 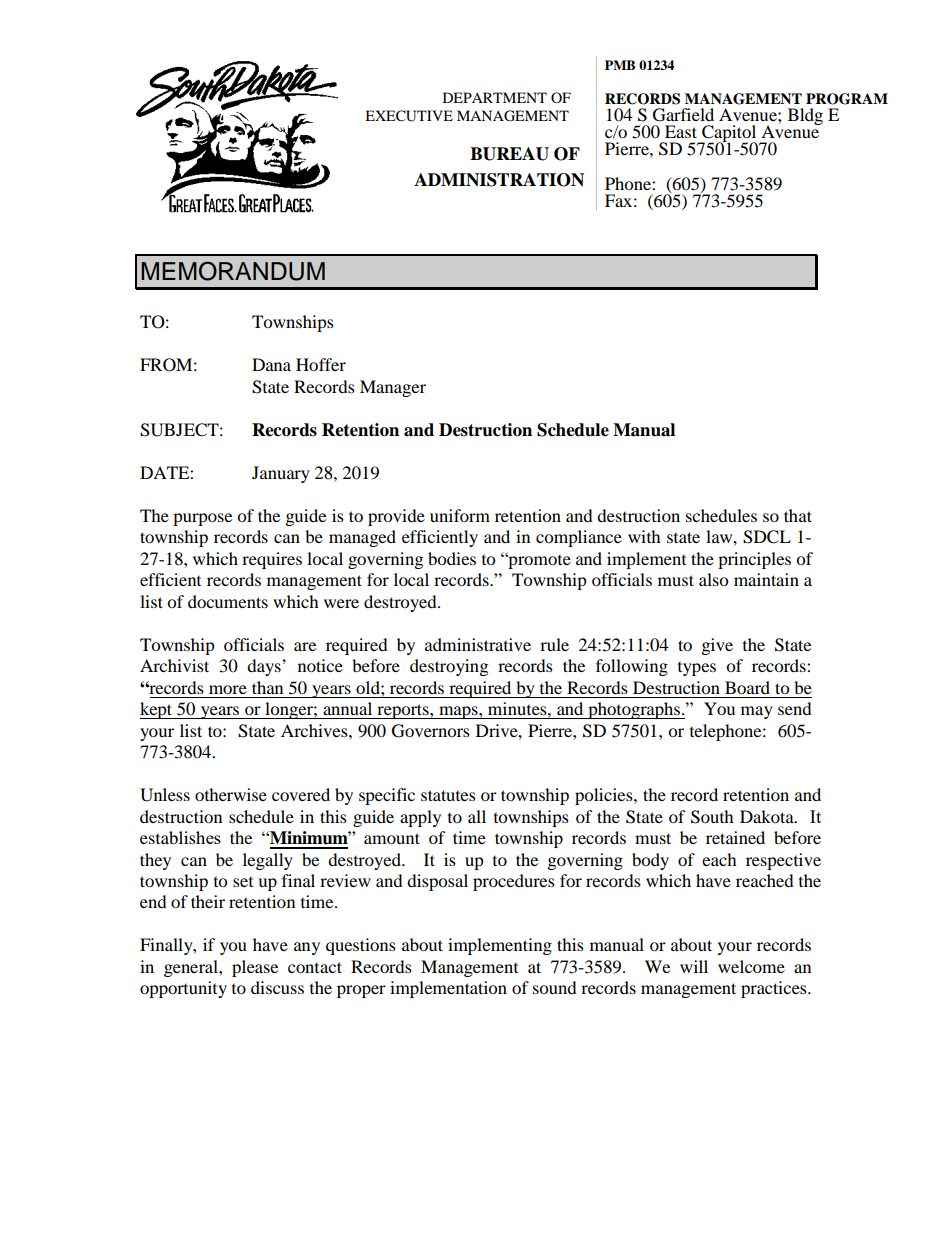 What do you see at coordinates (805, 116) in the screenshot?
I see `Bldg` at bounding box center [805, 116].
